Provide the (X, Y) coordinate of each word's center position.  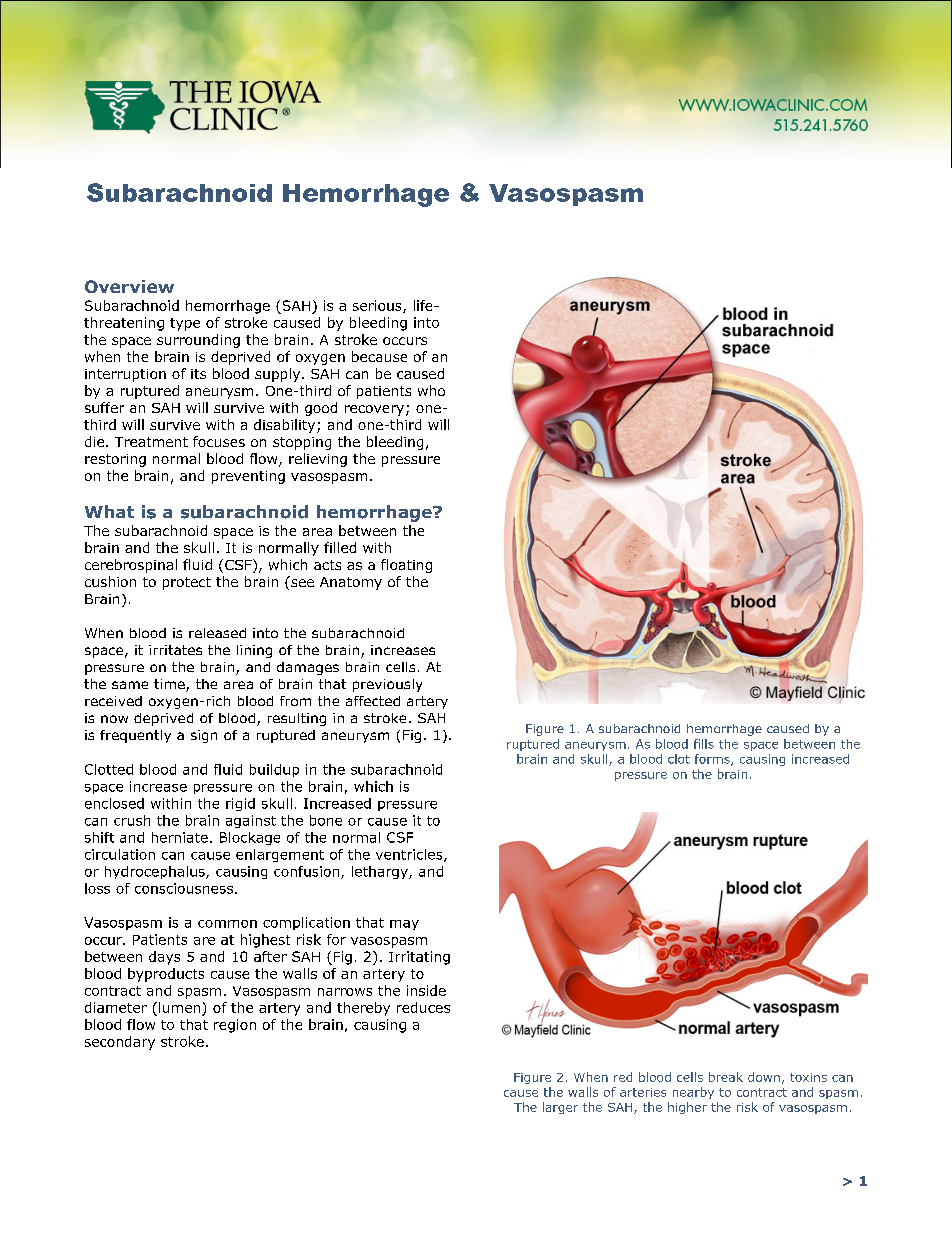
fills (704, 744)
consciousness (184, 888)
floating (406, 566)
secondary (120, 1043)
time (170, 685)
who (431, 390)
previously (387, 685)
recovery (374, 410)
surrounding (198, 341)
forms (713, 760)
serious (378, 306)
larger (560, 1108)
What (109, 511)
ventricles (410, 855)
